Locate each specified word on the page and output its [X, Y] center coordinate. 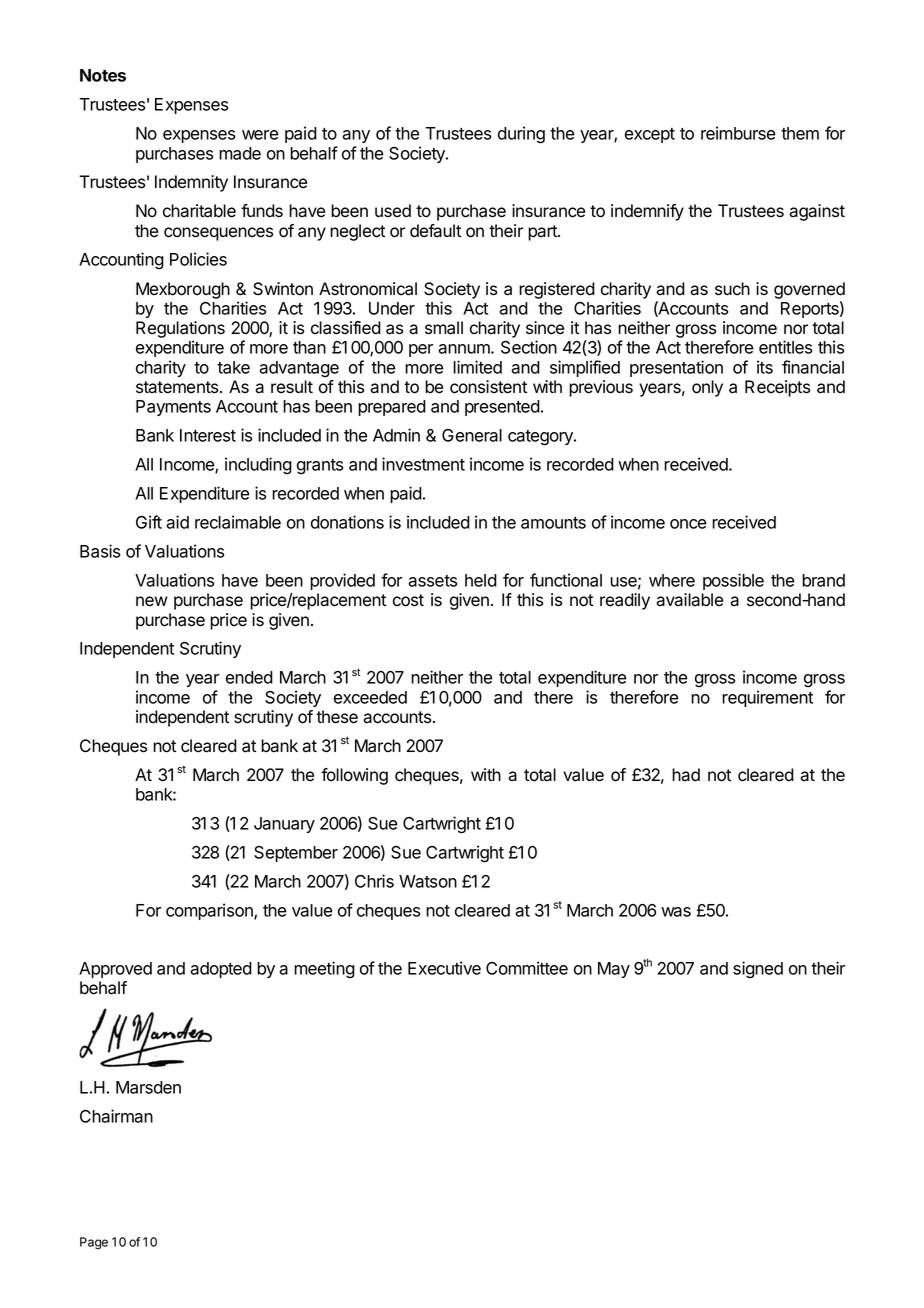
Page [94, 1243]
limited [477, 367]
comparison [210, 911]
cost [408, 600]
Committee [527, 968]
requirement [767, 698]
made [240, 153]
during [521, 135]
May [614, 970]
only [707, 388]
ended [249, 677]
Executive [444, 968]
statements [178, 387]
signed [758, 970]
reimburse [738, 133]
